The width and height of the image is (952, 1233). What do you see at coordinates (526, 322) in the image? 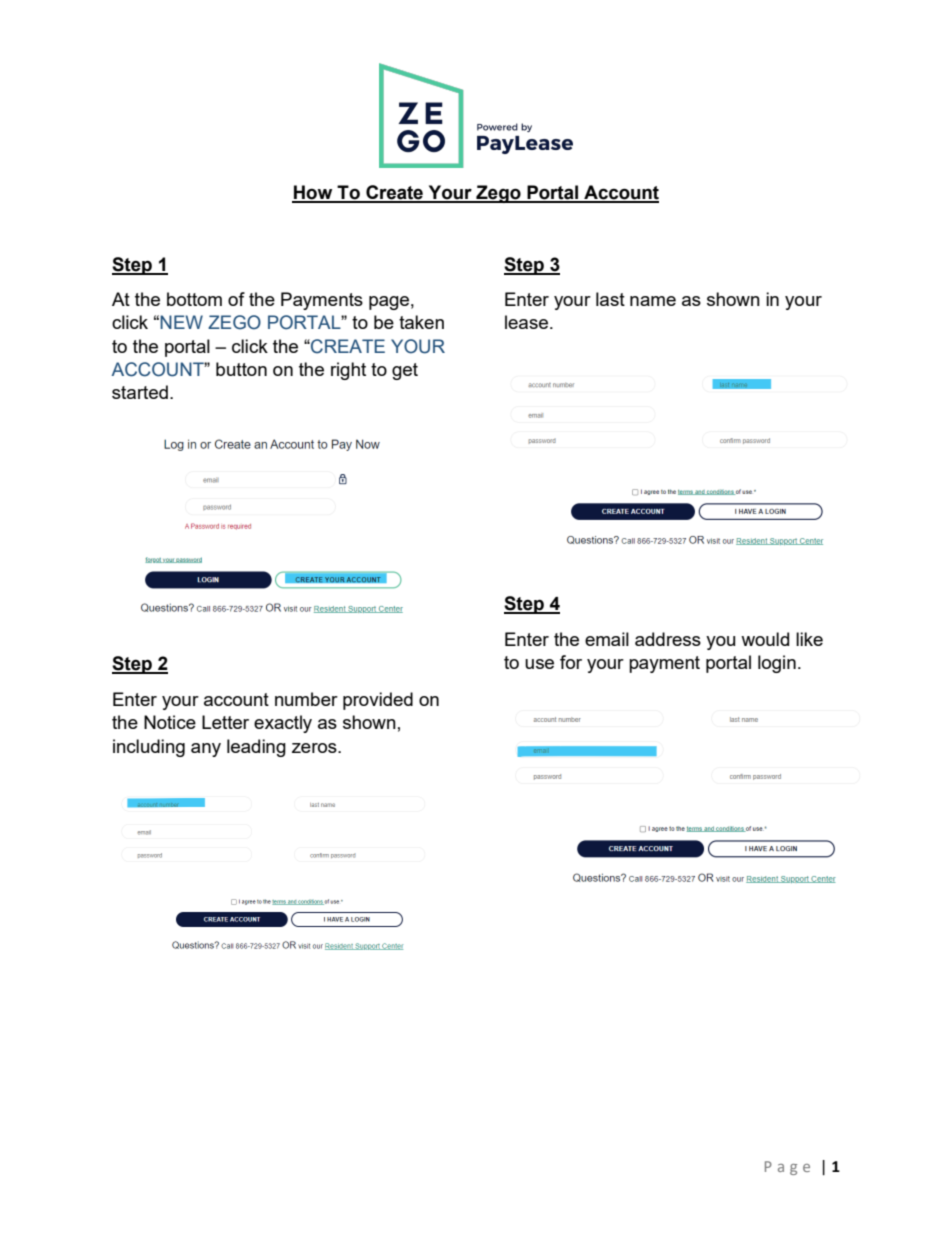
I see `lease` at bounding box center [526, 322].
